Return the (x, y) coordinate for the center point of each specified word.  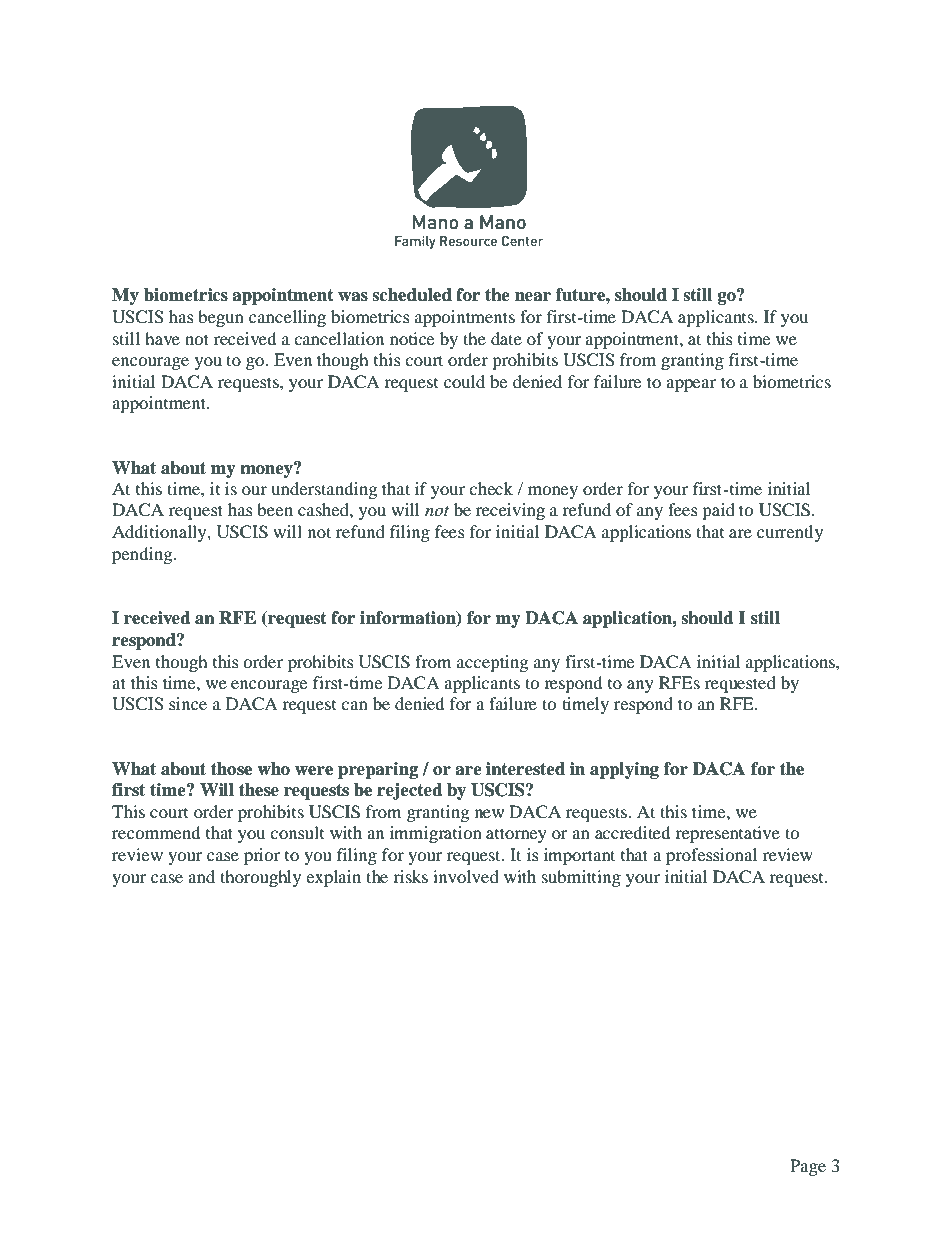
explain (333, 878)
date (506, 338)
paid (718, 511)
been (275, 509)
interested (525, 769)
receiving (510, 511)
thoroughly (260, 878)
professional (711, 856)
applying (624, 770)
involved (466, 876)
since (188, 703)
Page (808, 1167)
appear (691, 385)
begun (221, 318)
